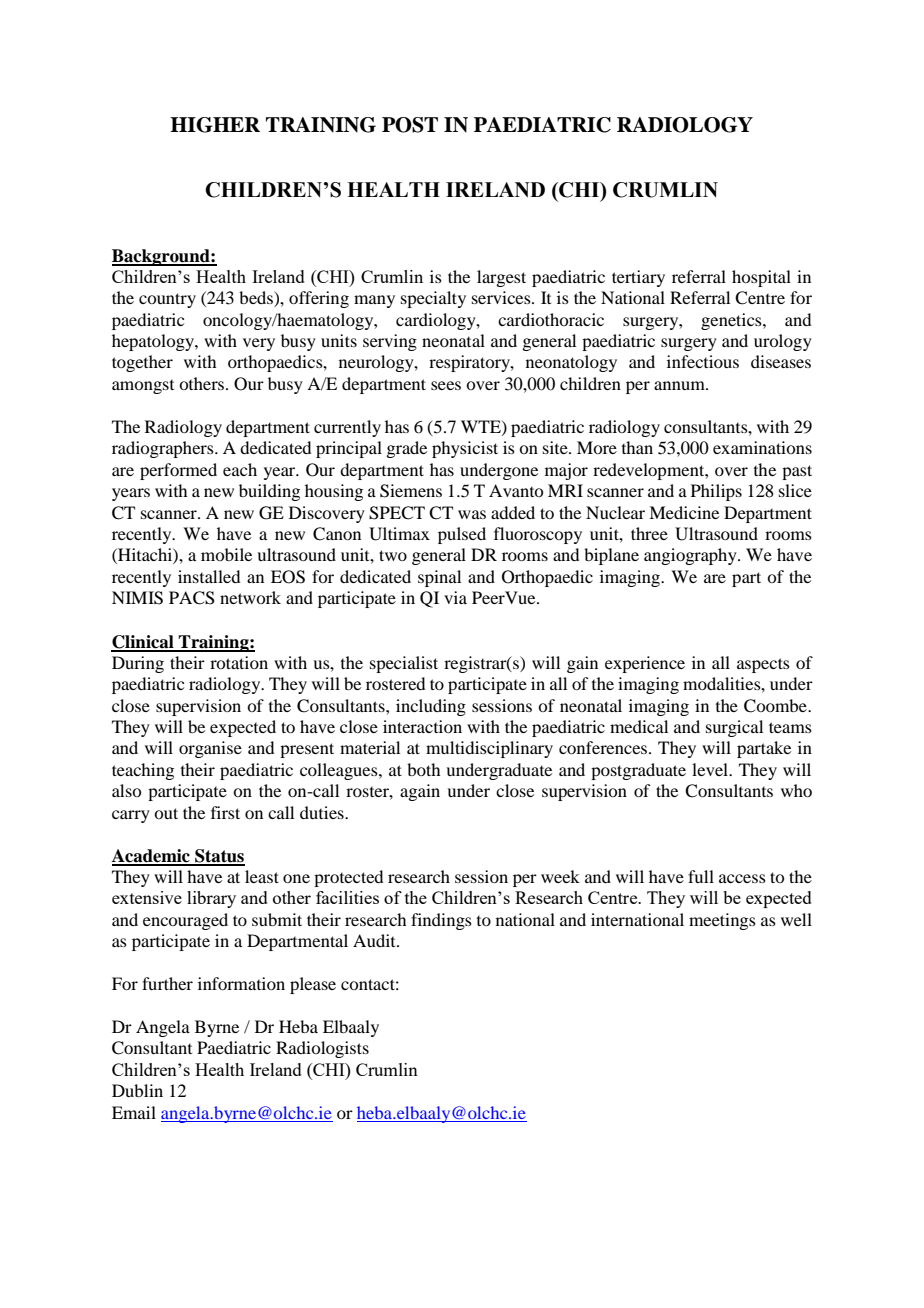  I want to click on angiography, so click(691, 556).
